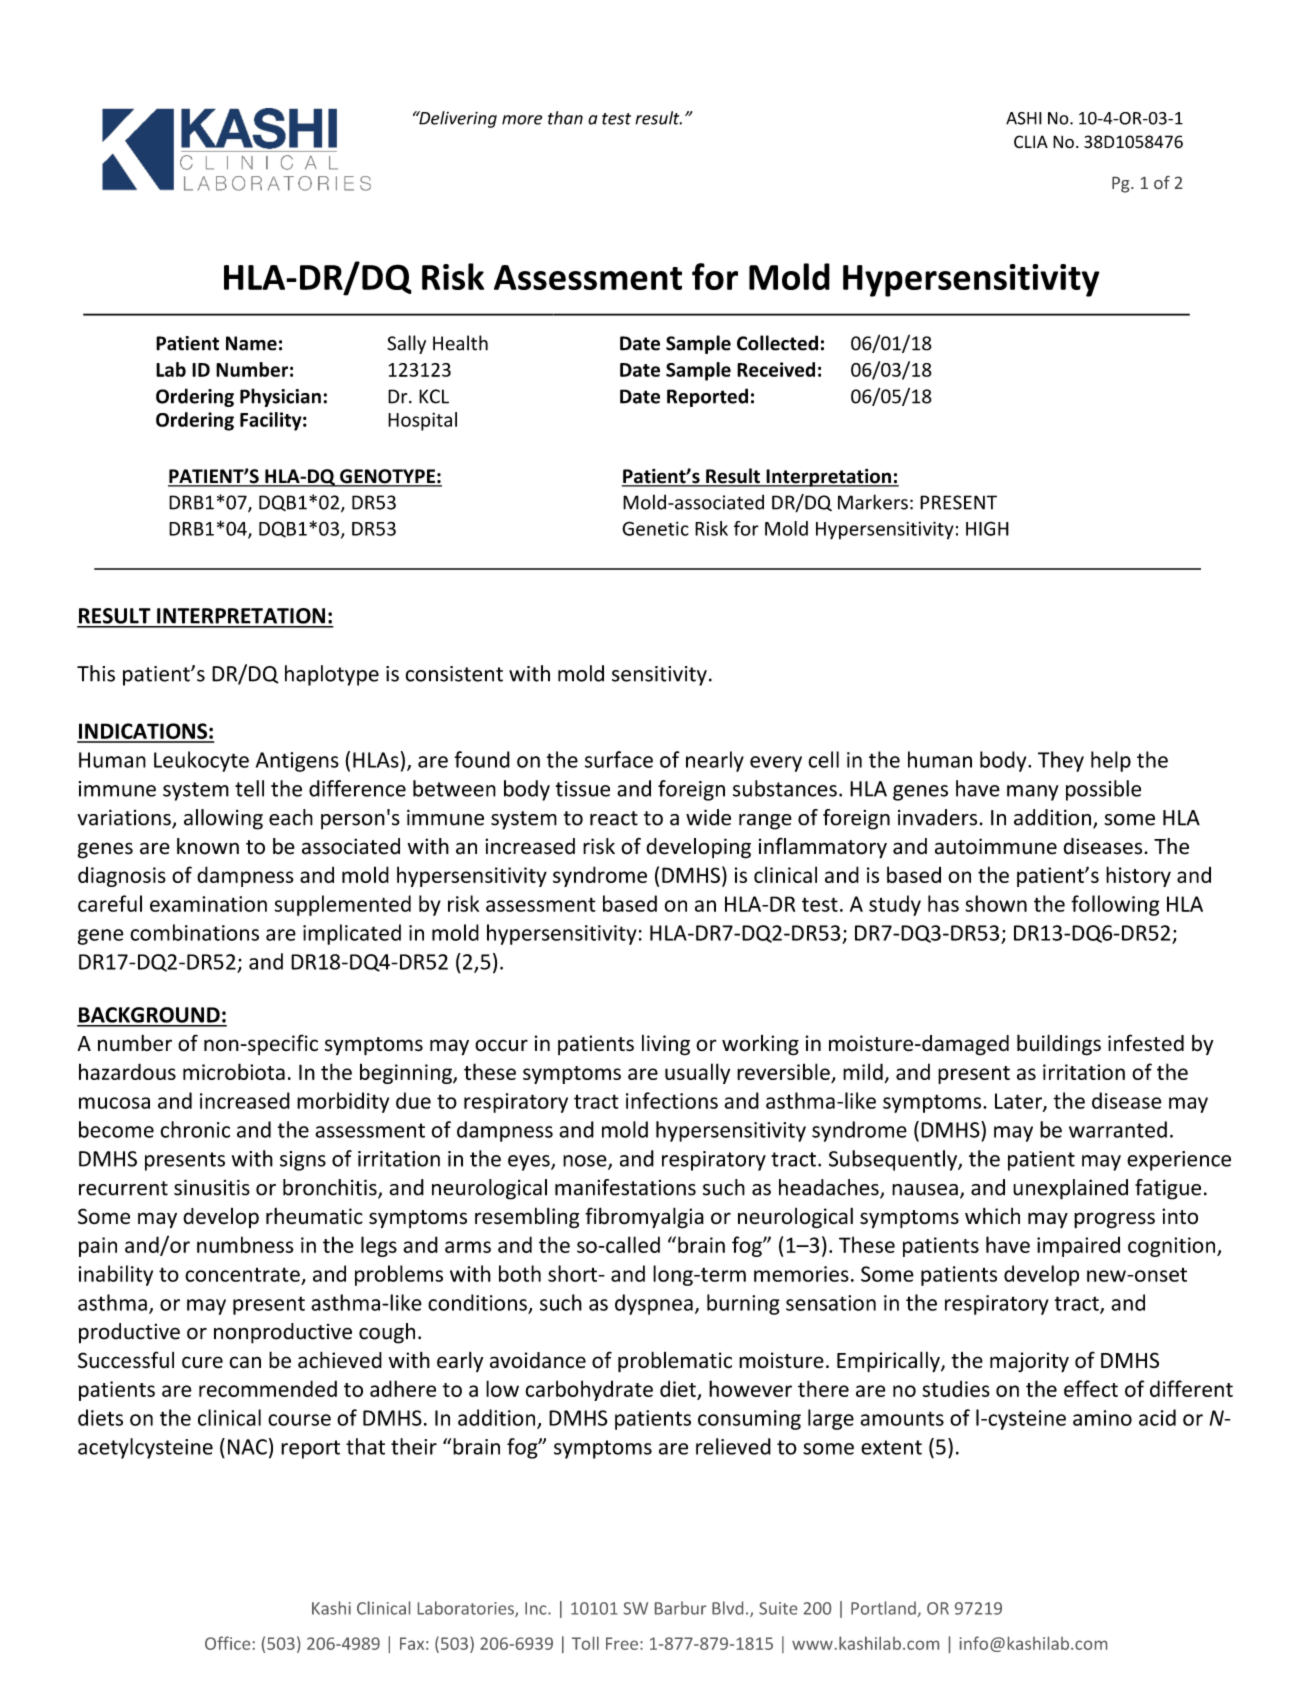 This screenshot has width=1313, height=1699. Describe the element at coordinates (622, 1643) in the screenshot. I see `Free` at that location.
